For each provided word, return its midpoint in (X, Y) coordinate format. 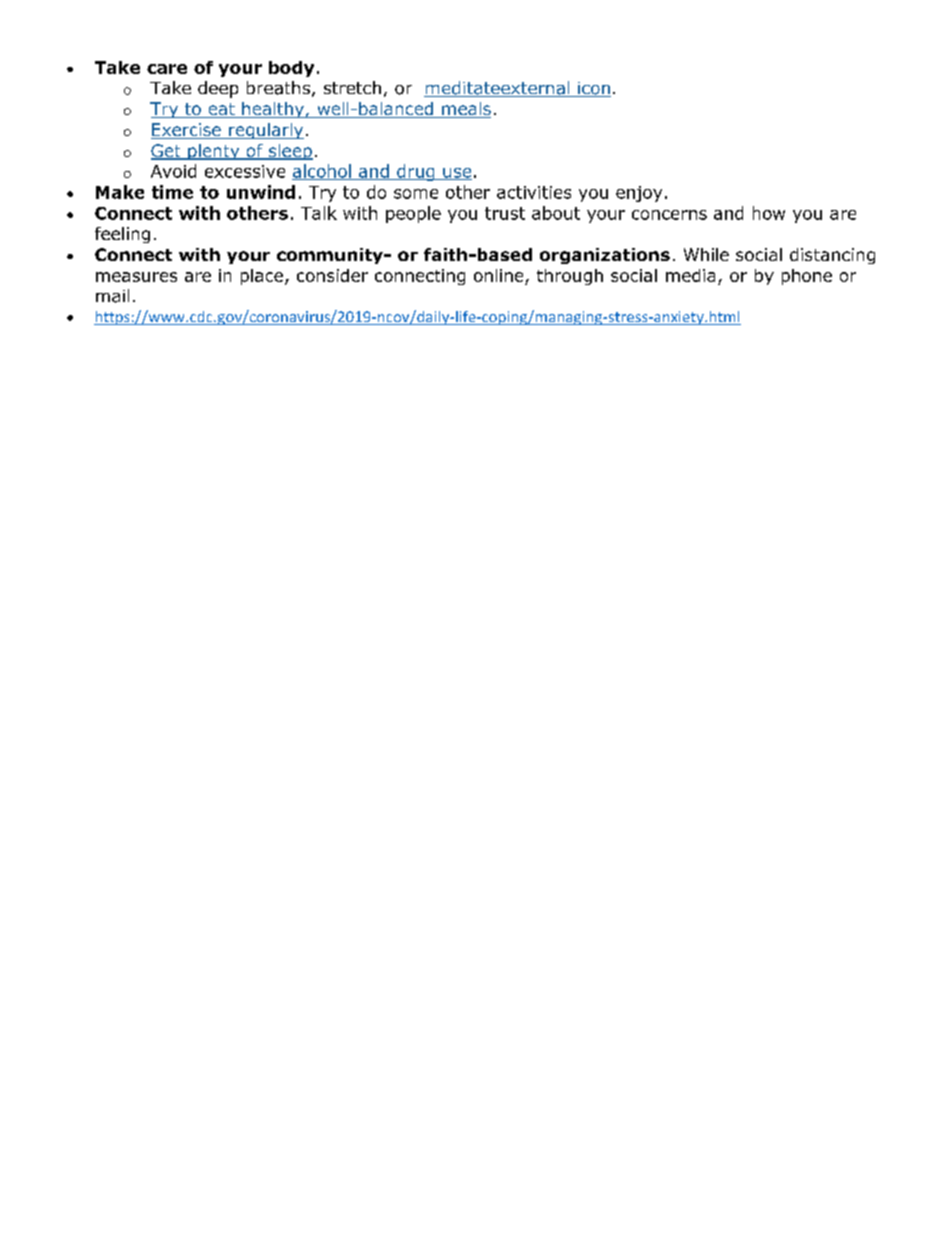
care (167, 69)
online (500, 277)
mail (112, 296)
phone (807, 277)
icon (593, 89)
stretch (352, 87)
